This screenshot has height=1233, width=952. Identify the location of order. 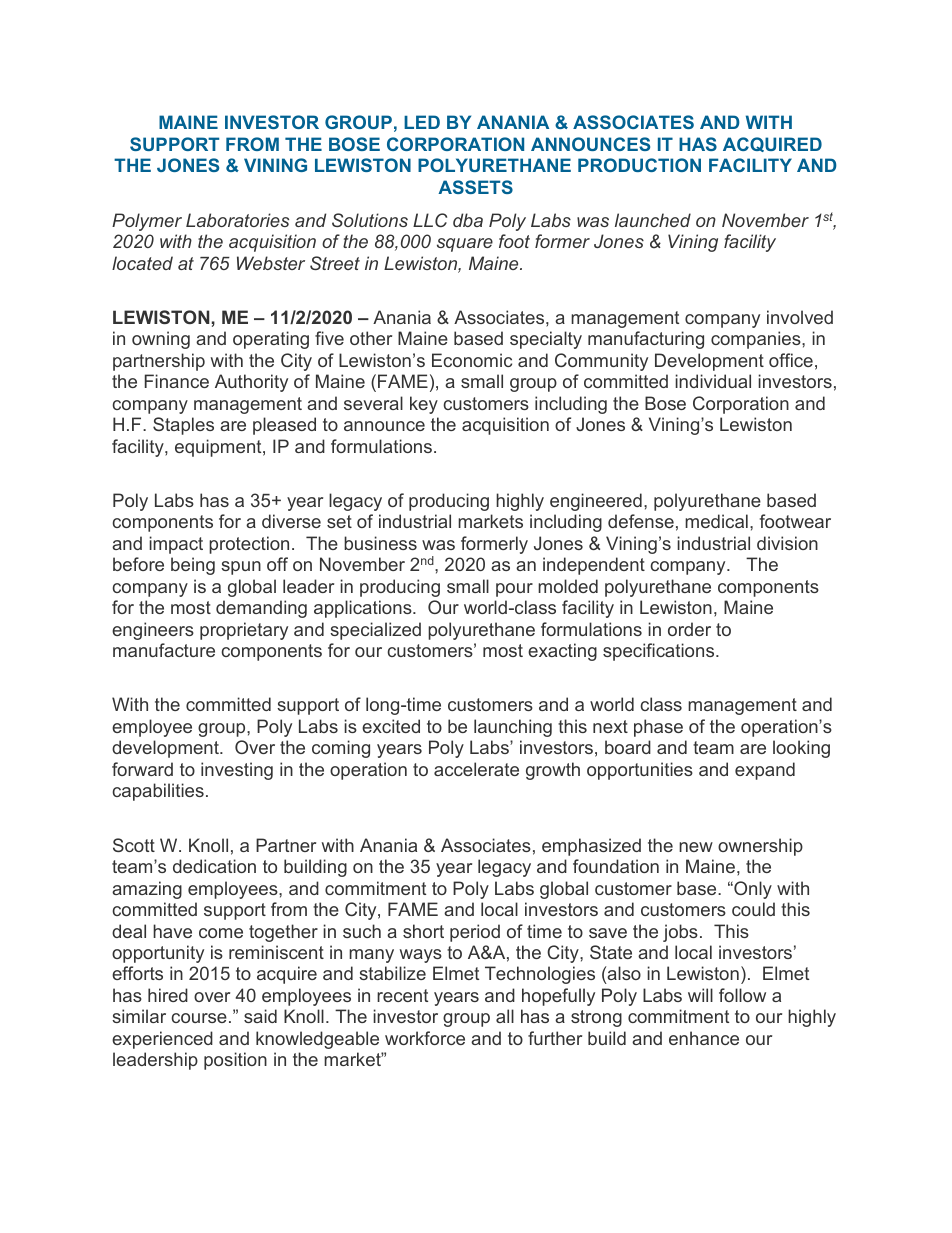
(689, 629).
